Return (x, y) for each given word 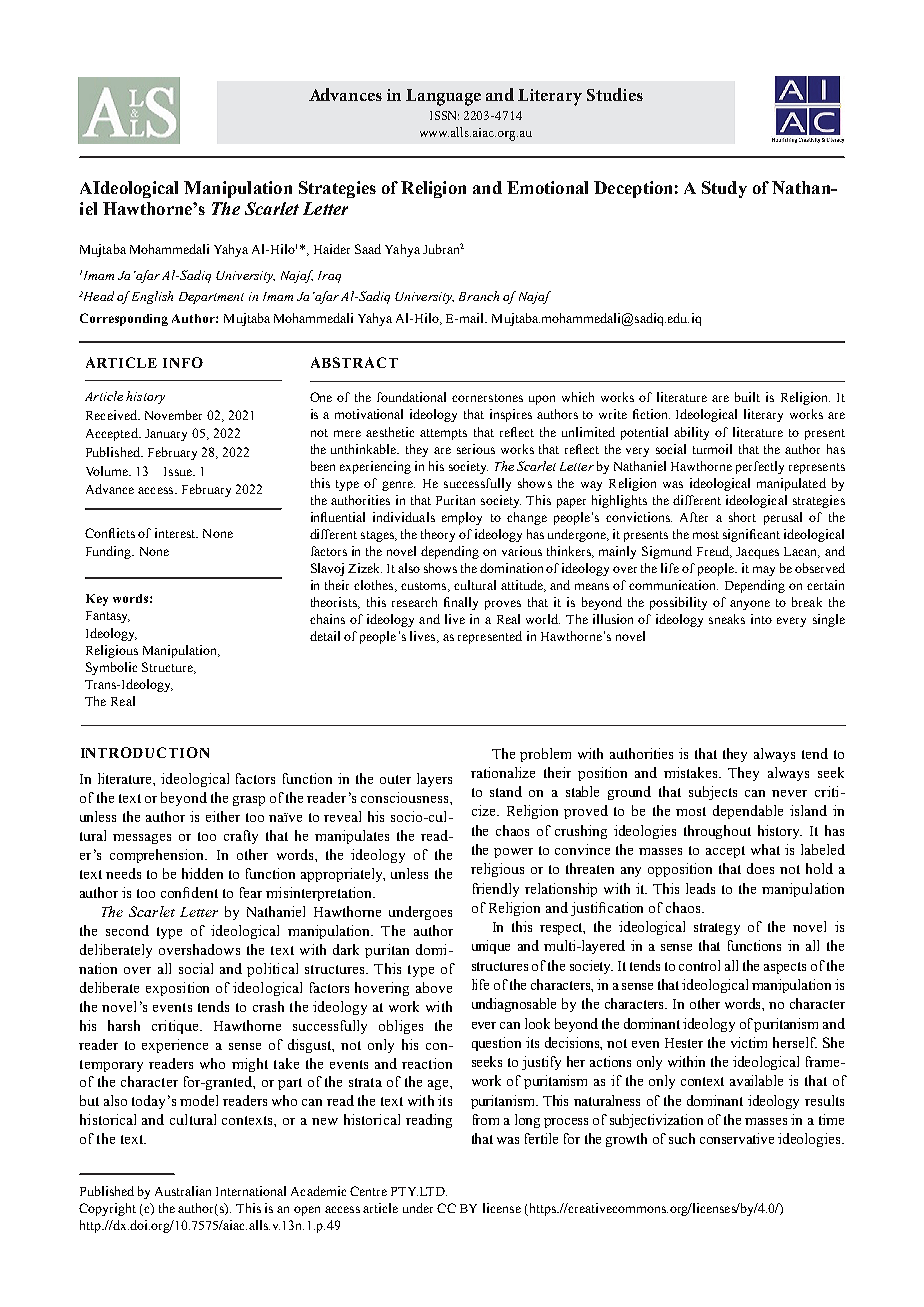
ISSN (444, 115)
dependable (748, 812)
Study (724, 189)
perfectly (760, 467)
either (223, 816)
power (513, 853)
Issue (179, 471)
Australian (183, 1191)
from (486, 1119)
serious (476, 449)
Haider (332, 249)
